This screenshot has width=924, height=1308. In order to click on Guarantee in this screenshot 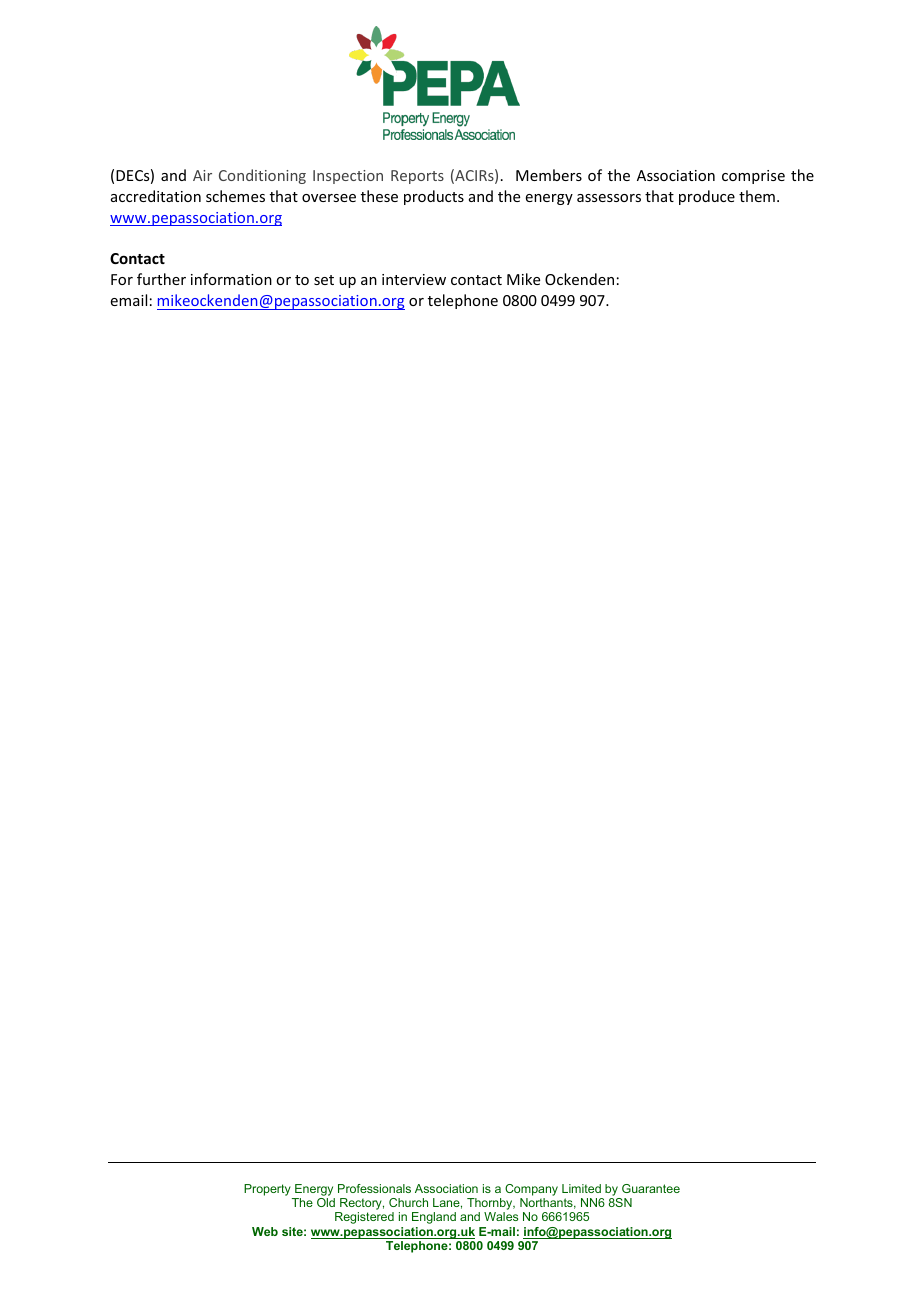, I will do `click(651, 1188)`.
